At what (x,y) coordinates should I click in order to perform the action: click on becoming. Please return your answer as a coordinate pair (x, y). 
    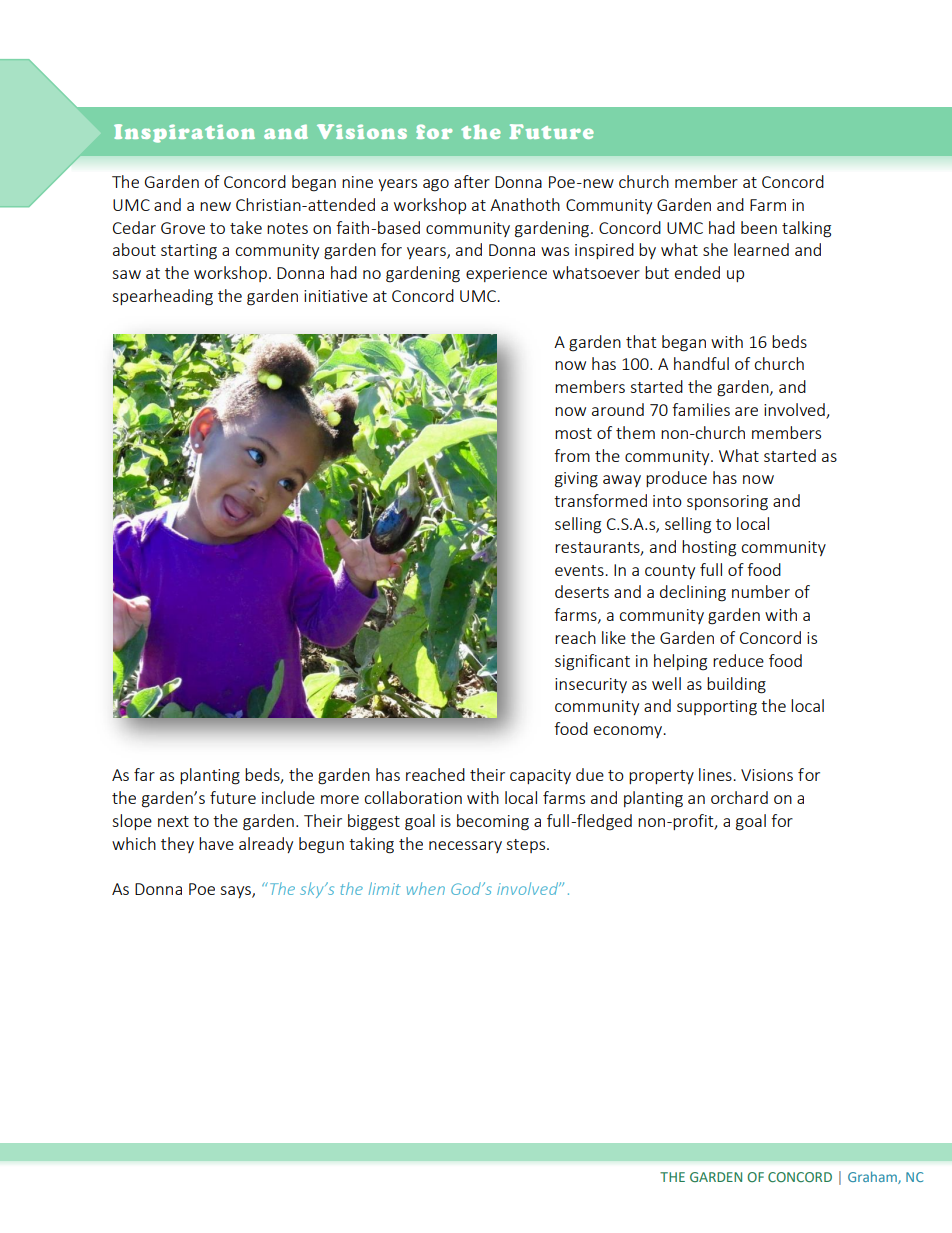
    Looking at the image, I should click on (493, 822).
